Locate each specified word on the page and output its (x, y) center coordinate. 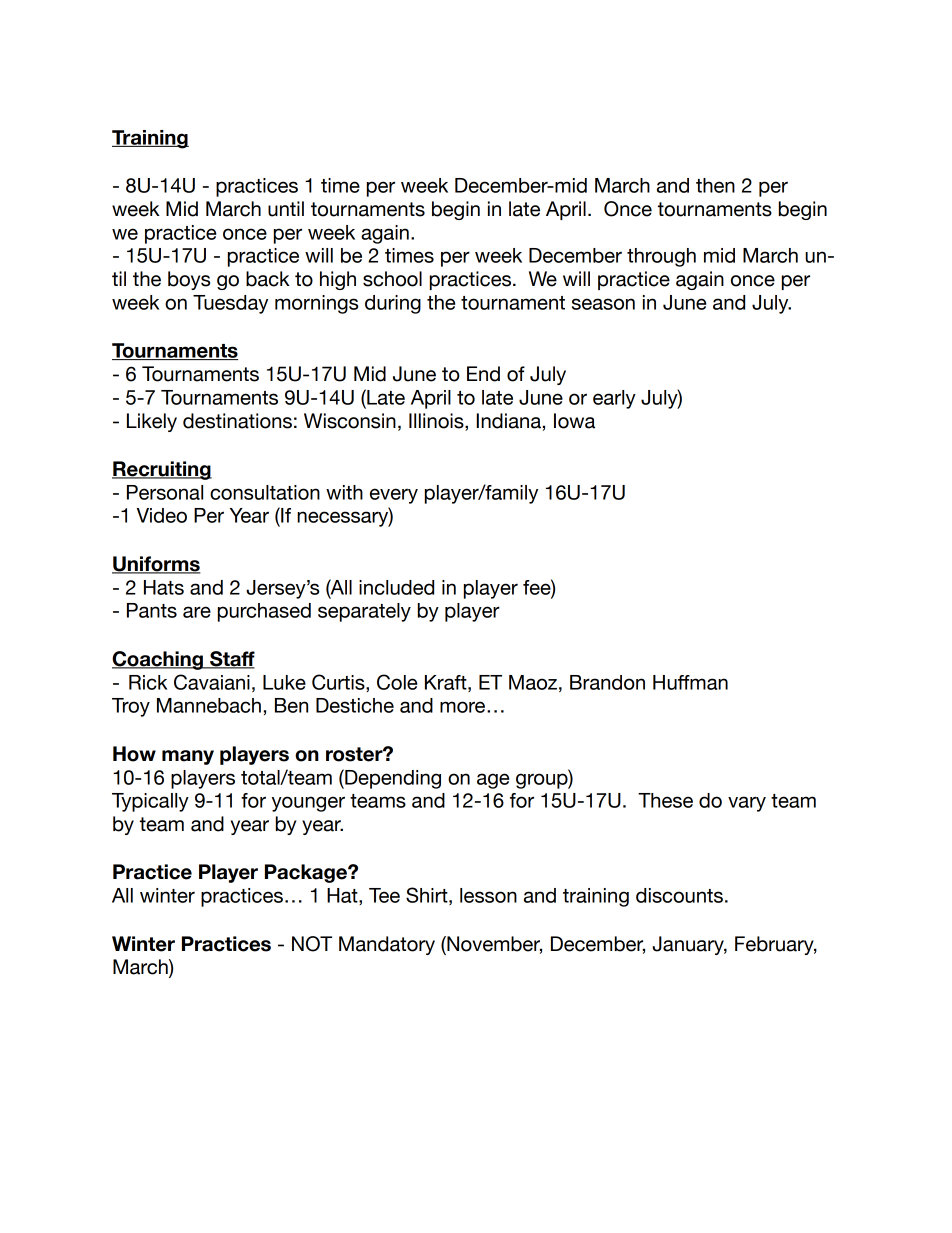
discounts (679, 895)
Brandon (607, 682)
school (392, 279)
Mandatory (387, 945)
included (396, 587)
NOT (312, 944)
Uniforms (156, 565)
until (286, 209)
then (715, 185)
